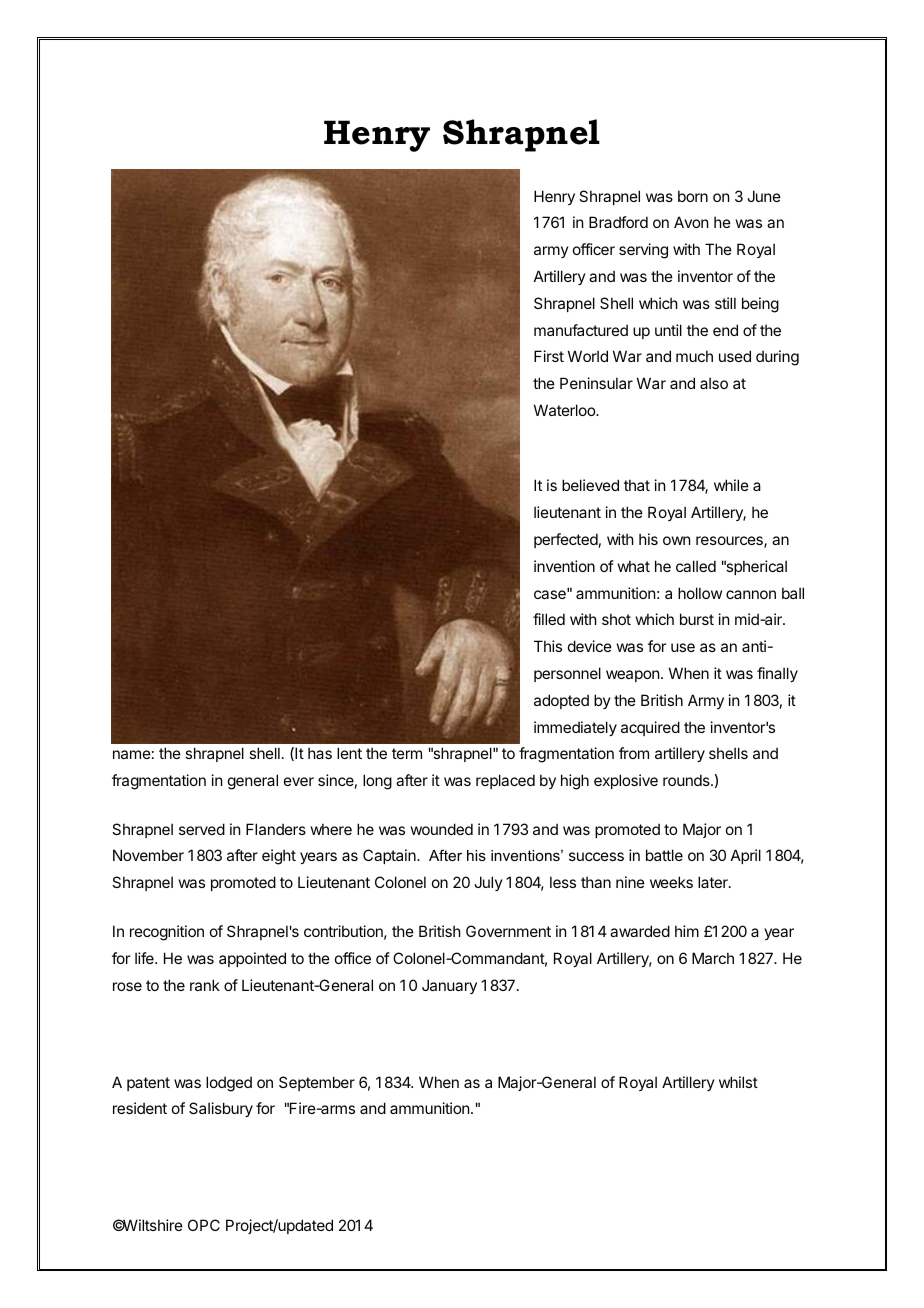 Image resolution: width=924 pixels, height=1308 pixels. What do you see at coordinates (407, 753) in the image?
I see `term` at bounding box center [407, 753].
